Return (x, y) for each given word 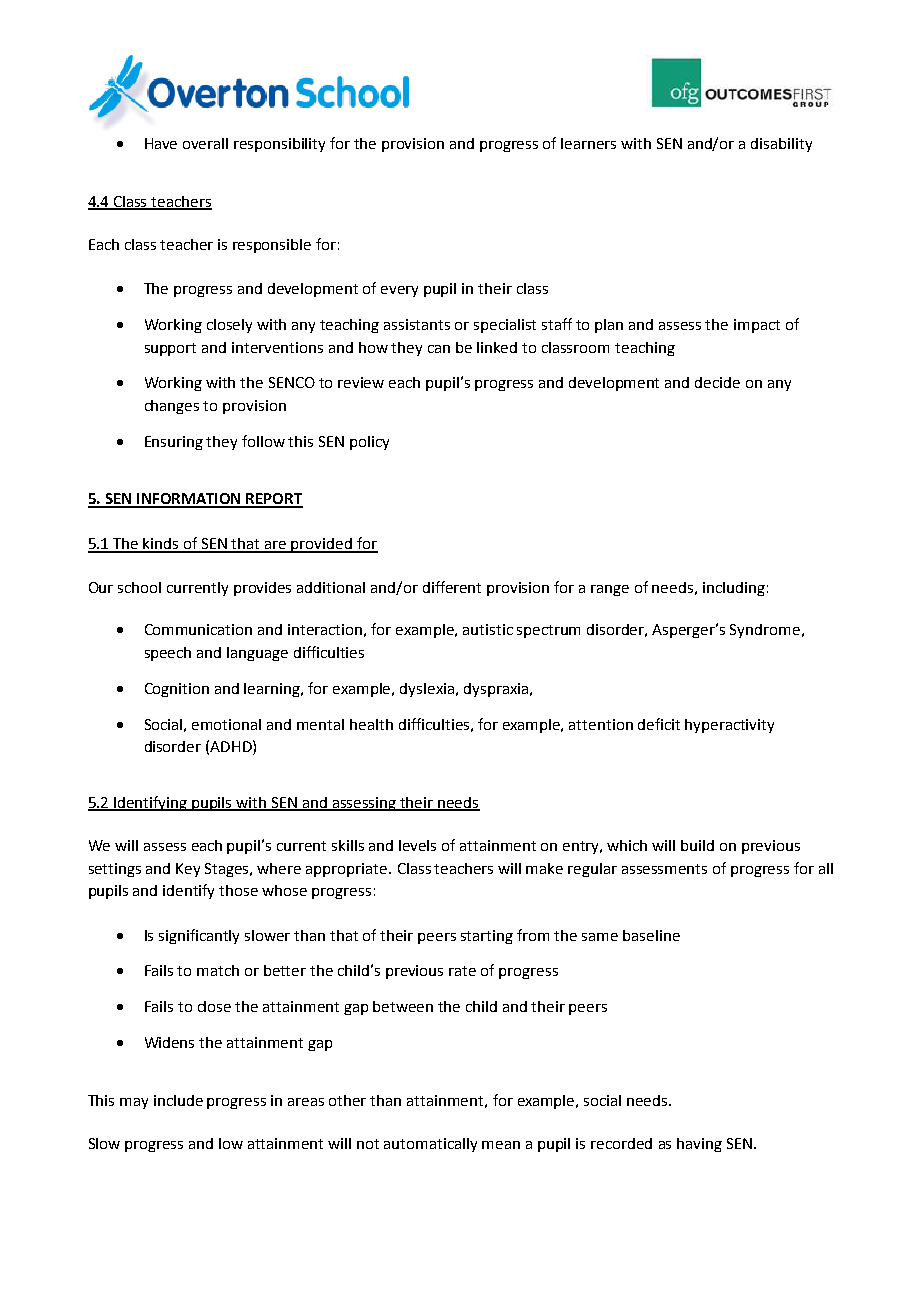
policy (369, 443)
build (697, 845)
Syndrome (766, 631)
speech (168, 654)
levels (417, 845)
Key (188, 870)
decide (717, 382)
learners (588, 143)
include (178, 1100)
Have (161, 143)
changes (172, 407)
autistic (488, 629)
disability (781, 145)
